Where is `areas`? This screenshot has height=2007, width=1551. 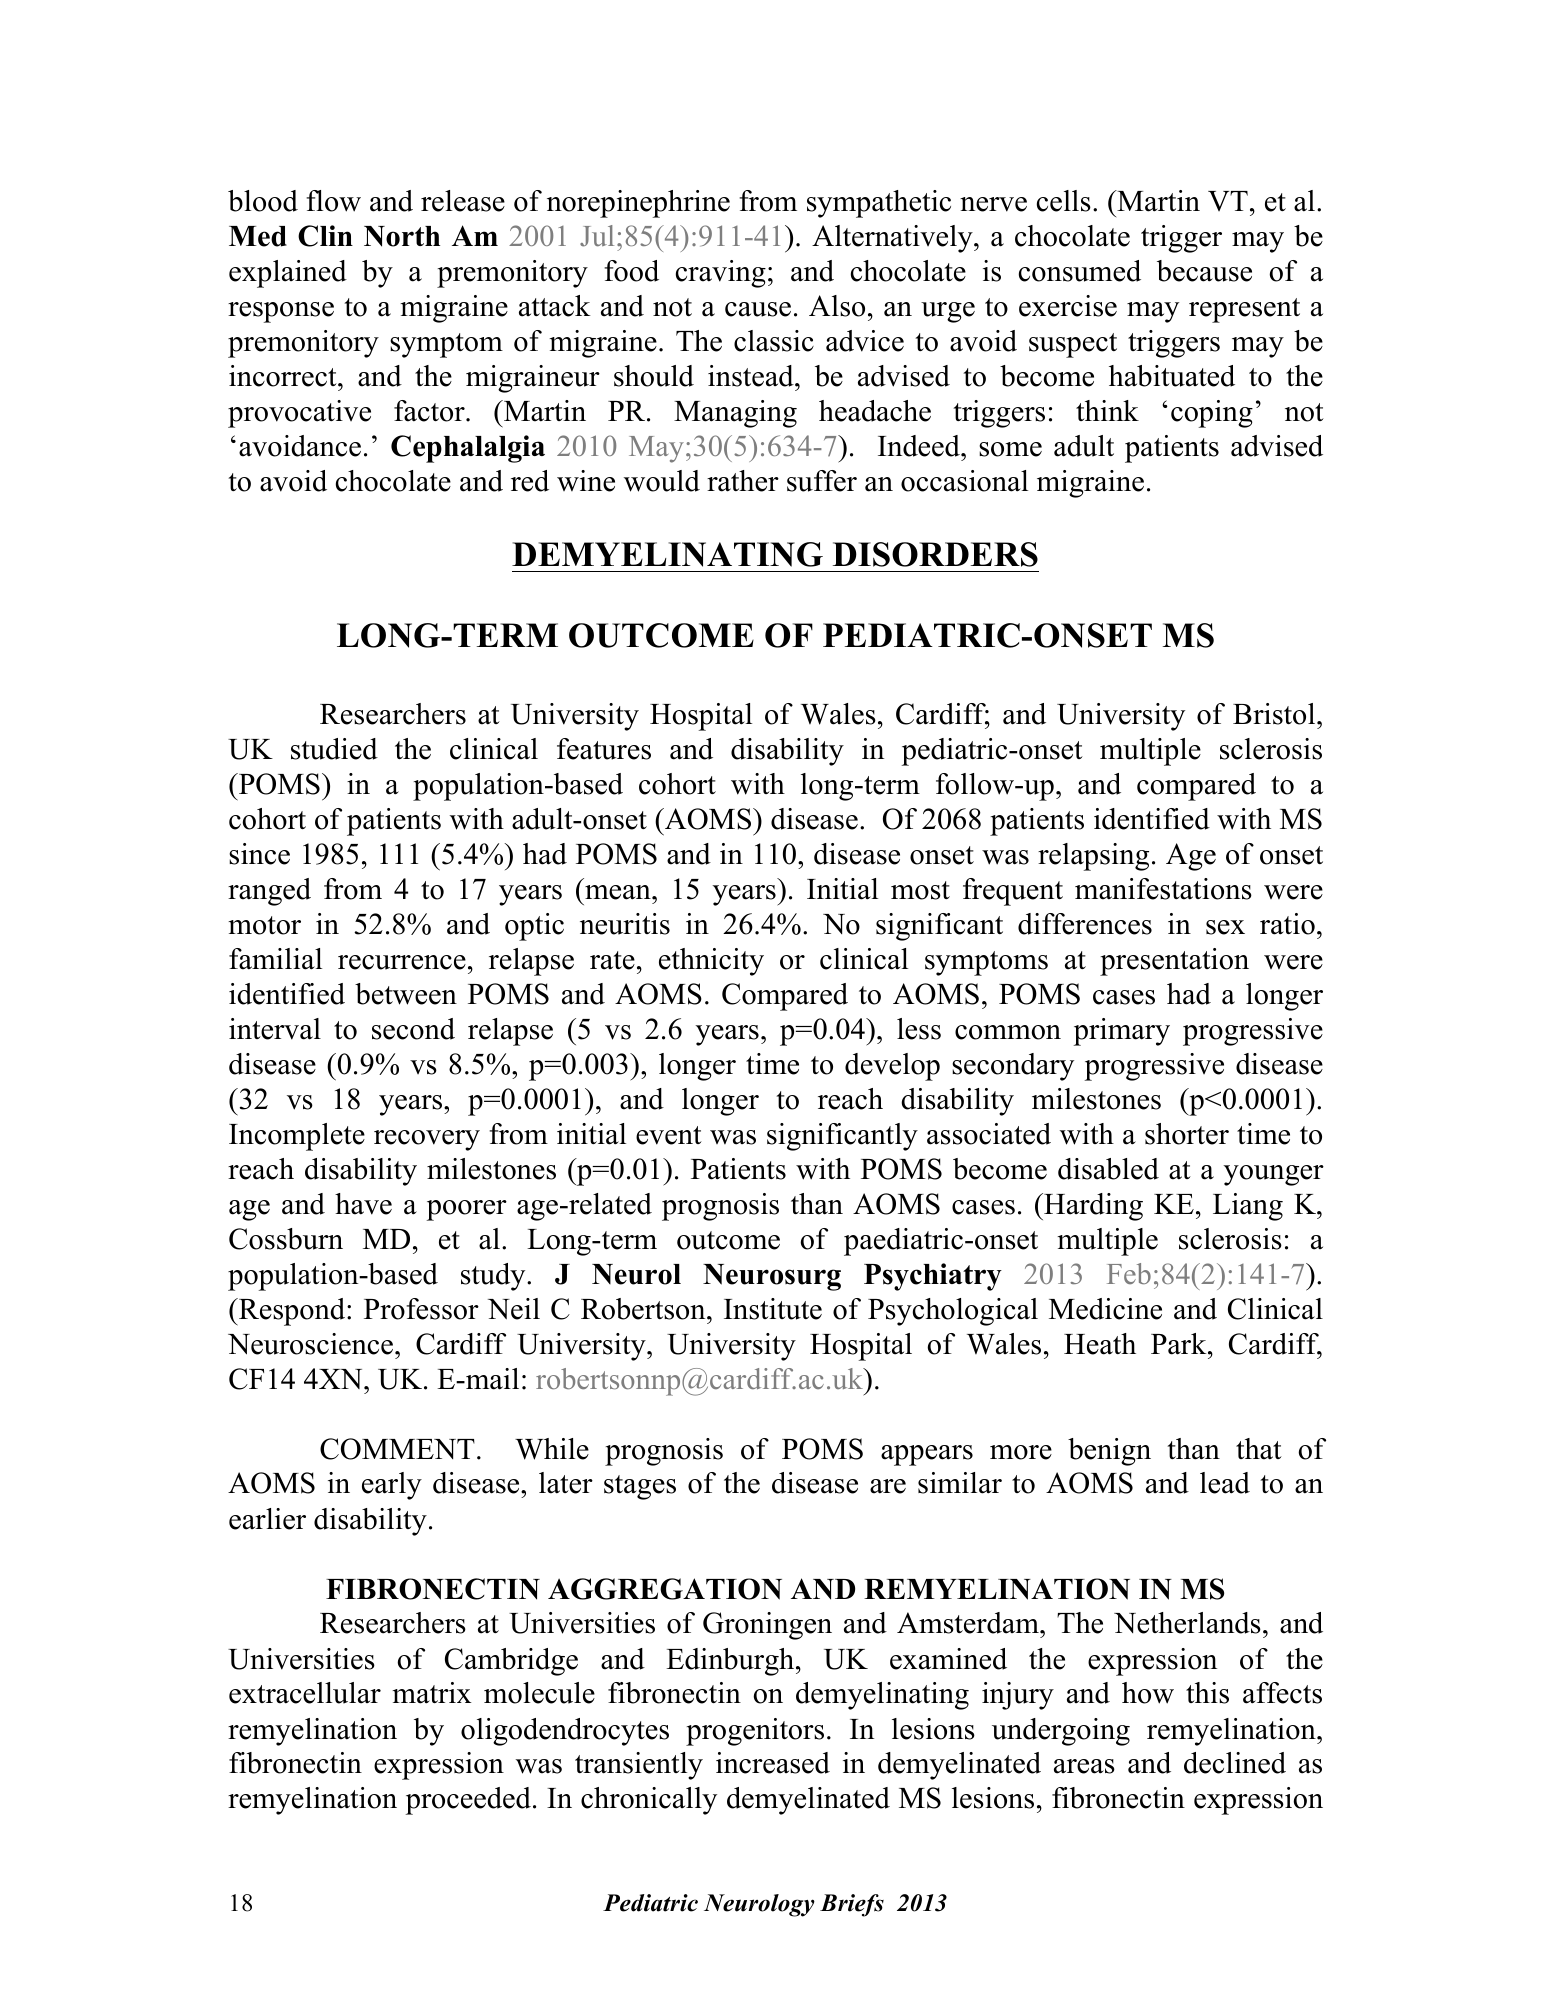 areas is located at coordinates (1084, 1766).
